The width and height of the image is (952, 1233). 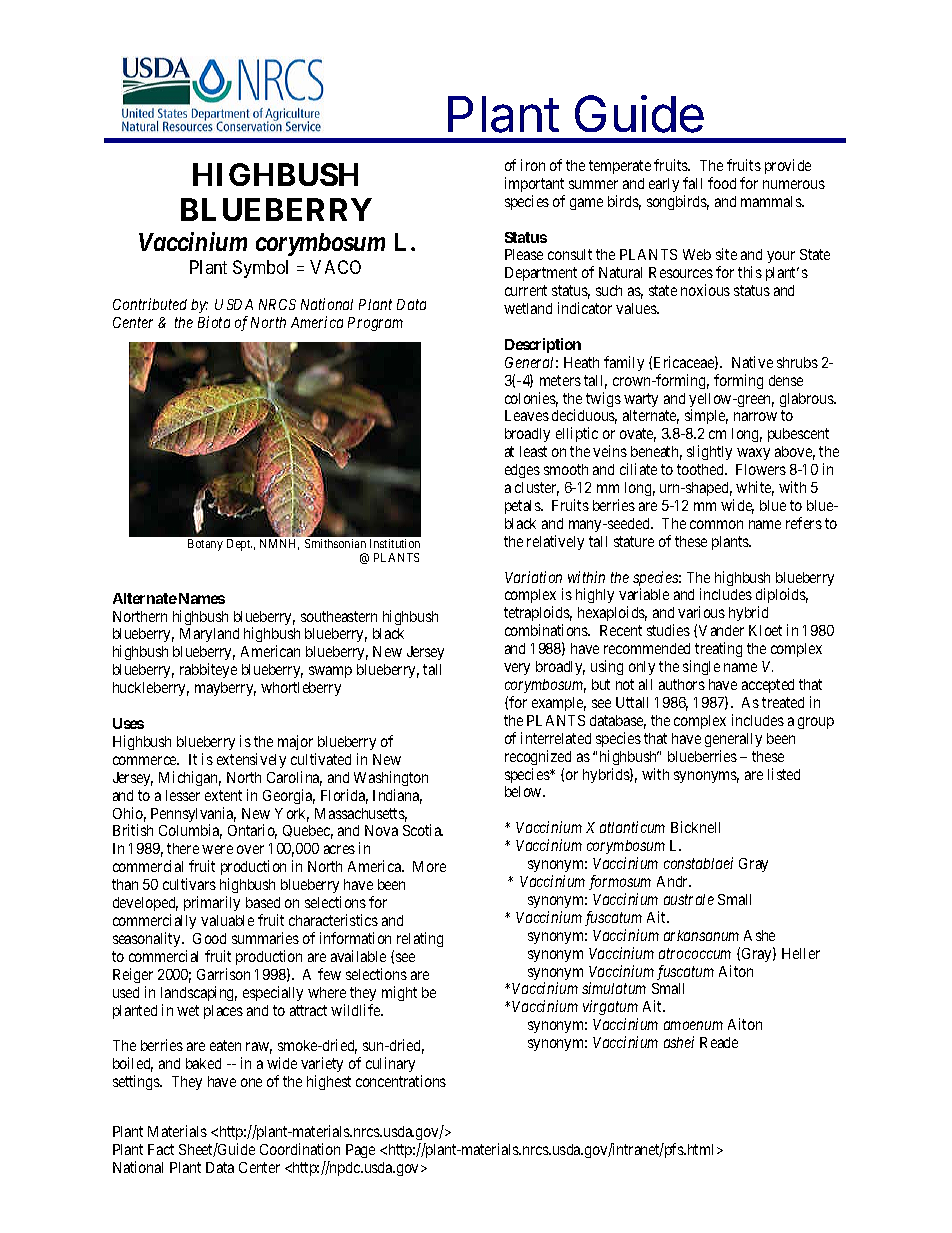 I want to click on Symbol, so click(x=260, y=269).
